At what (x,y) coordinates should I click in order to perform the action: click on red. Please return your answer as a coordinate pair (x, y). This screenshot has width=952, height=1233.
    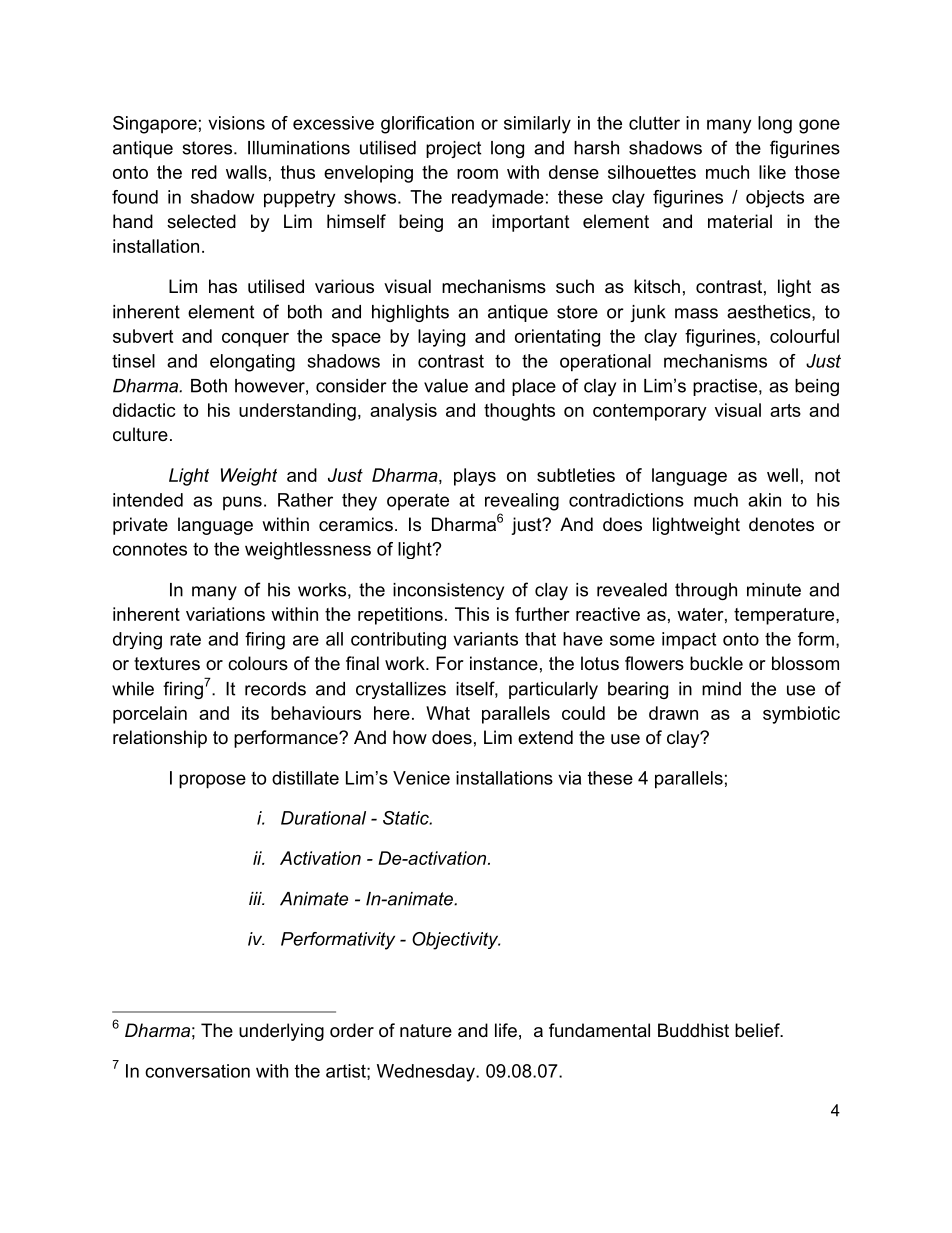
    Looking at the image, I should click on (204, 172).
